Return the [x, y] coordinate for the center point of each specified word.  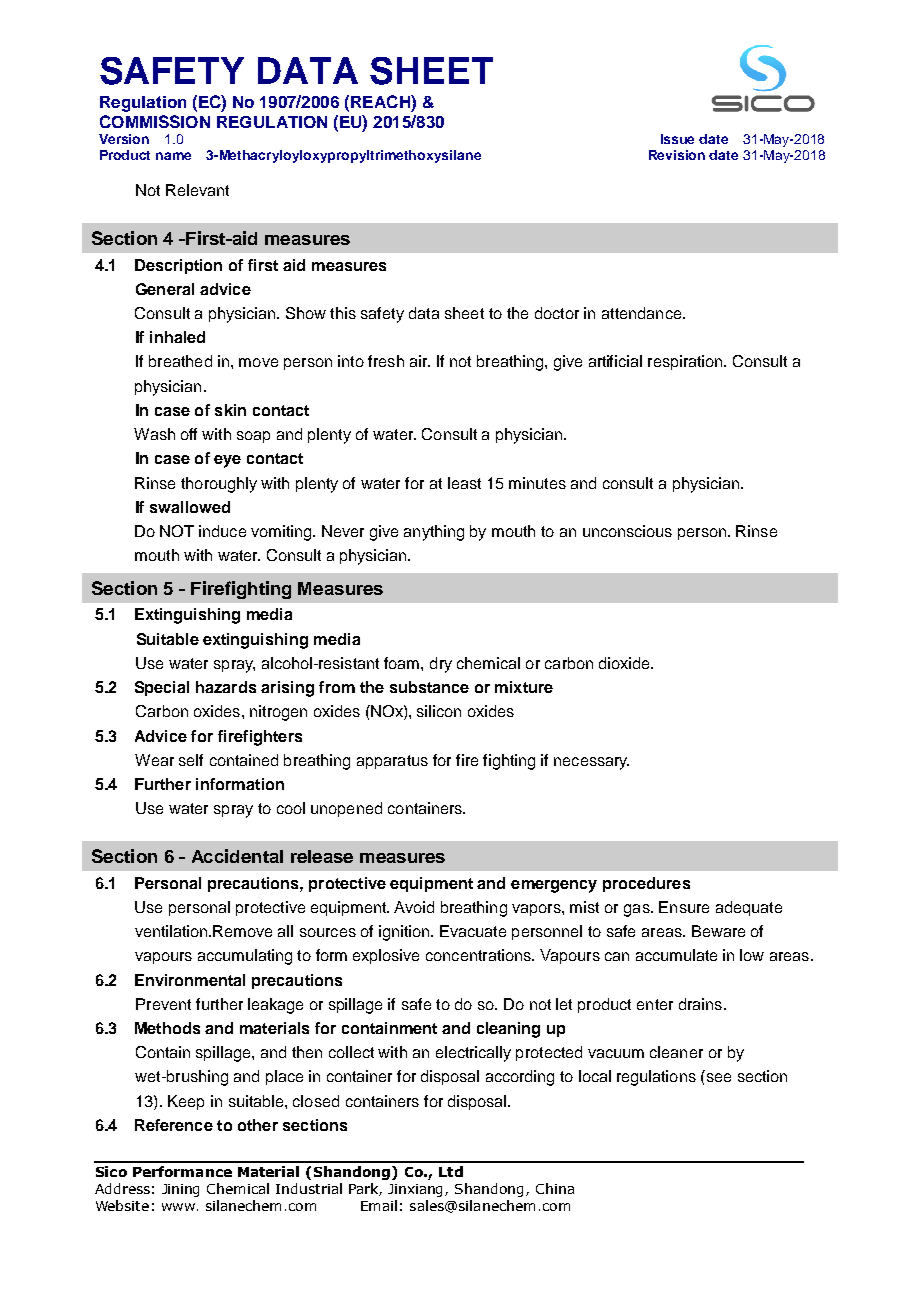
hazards [226, 687]
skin [230, 410]
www [178, 1207]
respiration [686, 362]
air [420, 361]
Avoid [414, 907]
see [719, 1077]
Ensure [684, 907]
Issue [677, 139]
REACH [381, 101]
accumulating [245, 957]
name [173, 156]
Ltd [451, 1171]
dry [441, 665]
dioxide [625, 663]
